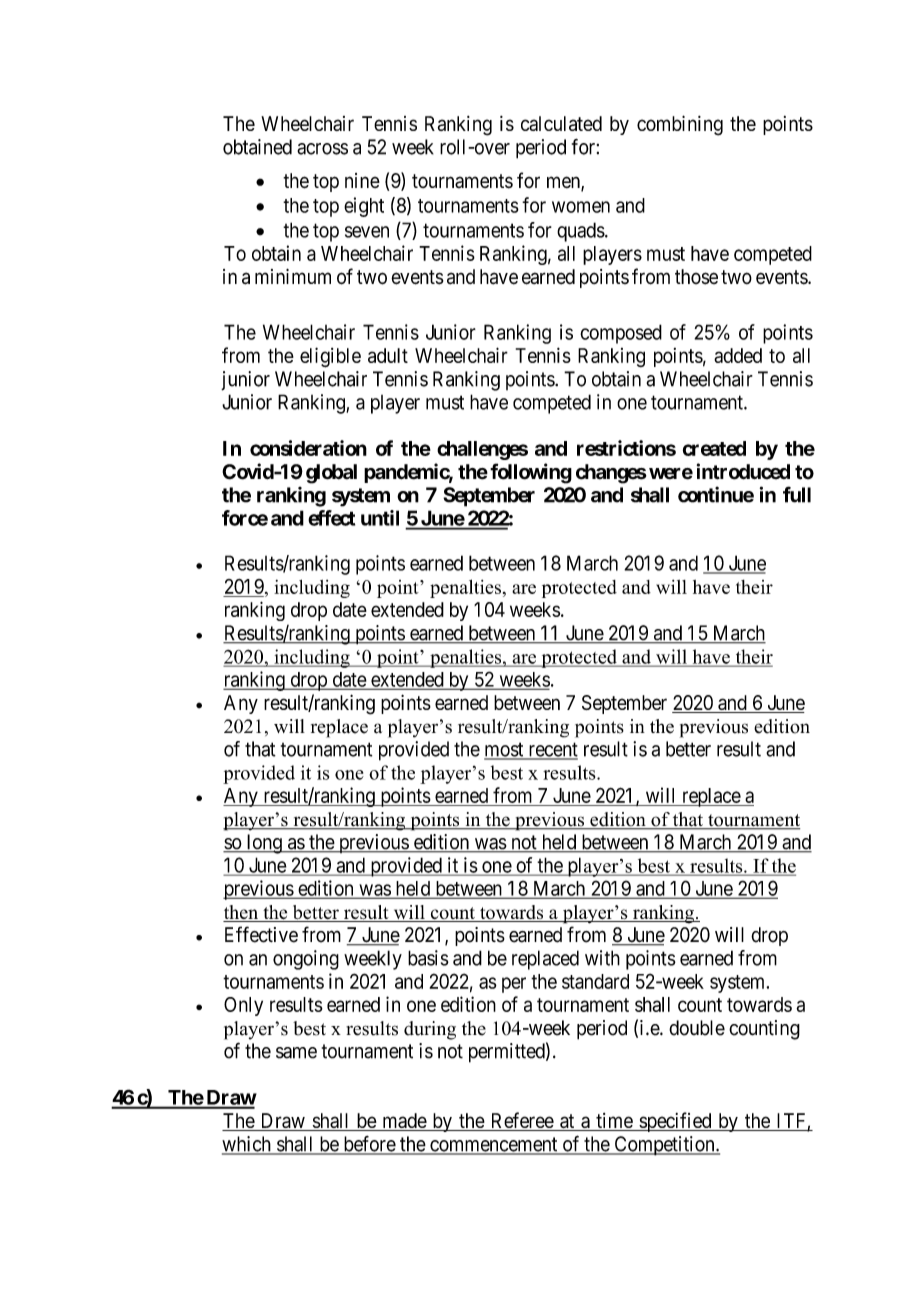 This page has height=1308, width=924. I want to click on specified, so click(675, 1122).
